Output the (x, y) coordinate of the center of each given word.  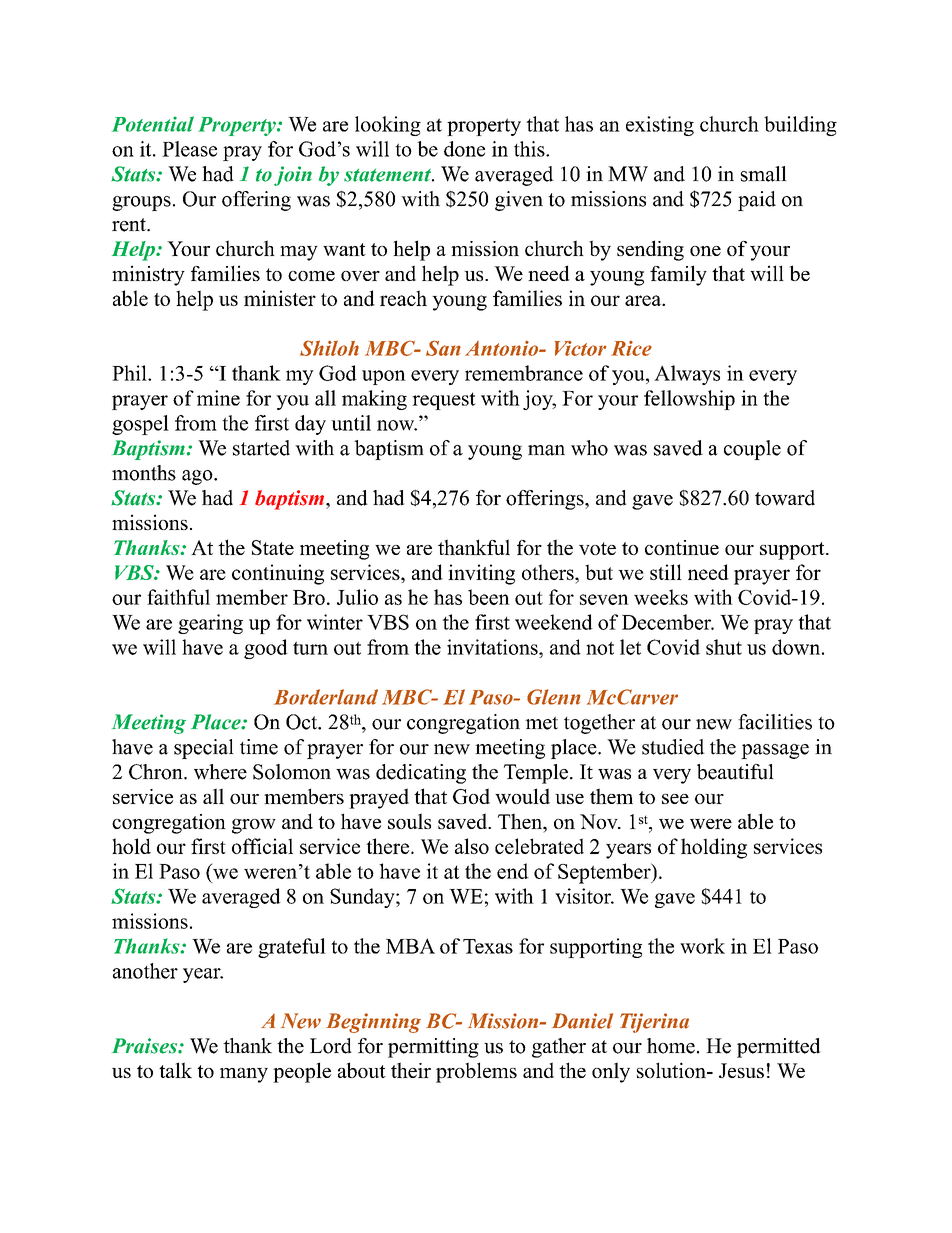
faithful (178, 597)
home (671, 1046)
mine (218, 398)
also (472, 846)
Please (189, 149)
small (764, 174)
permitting (433, 1048)
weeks (661, 597)
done (464, 149)
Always (687, 375)
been (489, 597)
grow (254, 826)
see (675, 799)
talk (175, 1070)
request (444, 401)
